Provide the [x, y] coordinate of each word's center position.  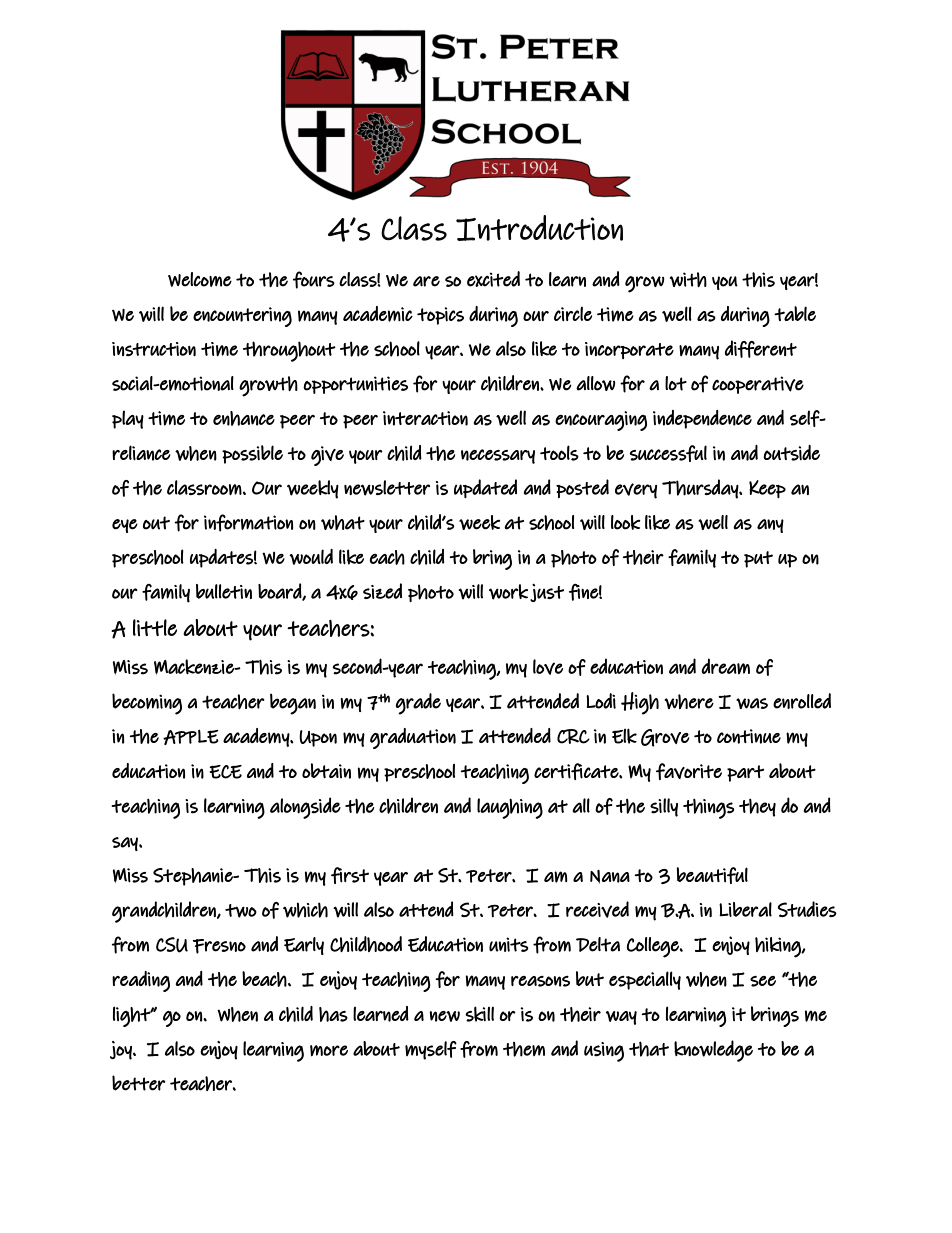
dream [726, 666]
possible [252, 454]
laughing [510, 808]
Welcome [200, 279]
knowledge [713, 1051]
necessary [498, 456]
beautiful [712, 875]
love [548, 667]
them [524, 1049]
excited [493, 279]
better [138, 1083]
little [155, 627]
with [688, 279]
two [241, 911]
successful [668, 453]
